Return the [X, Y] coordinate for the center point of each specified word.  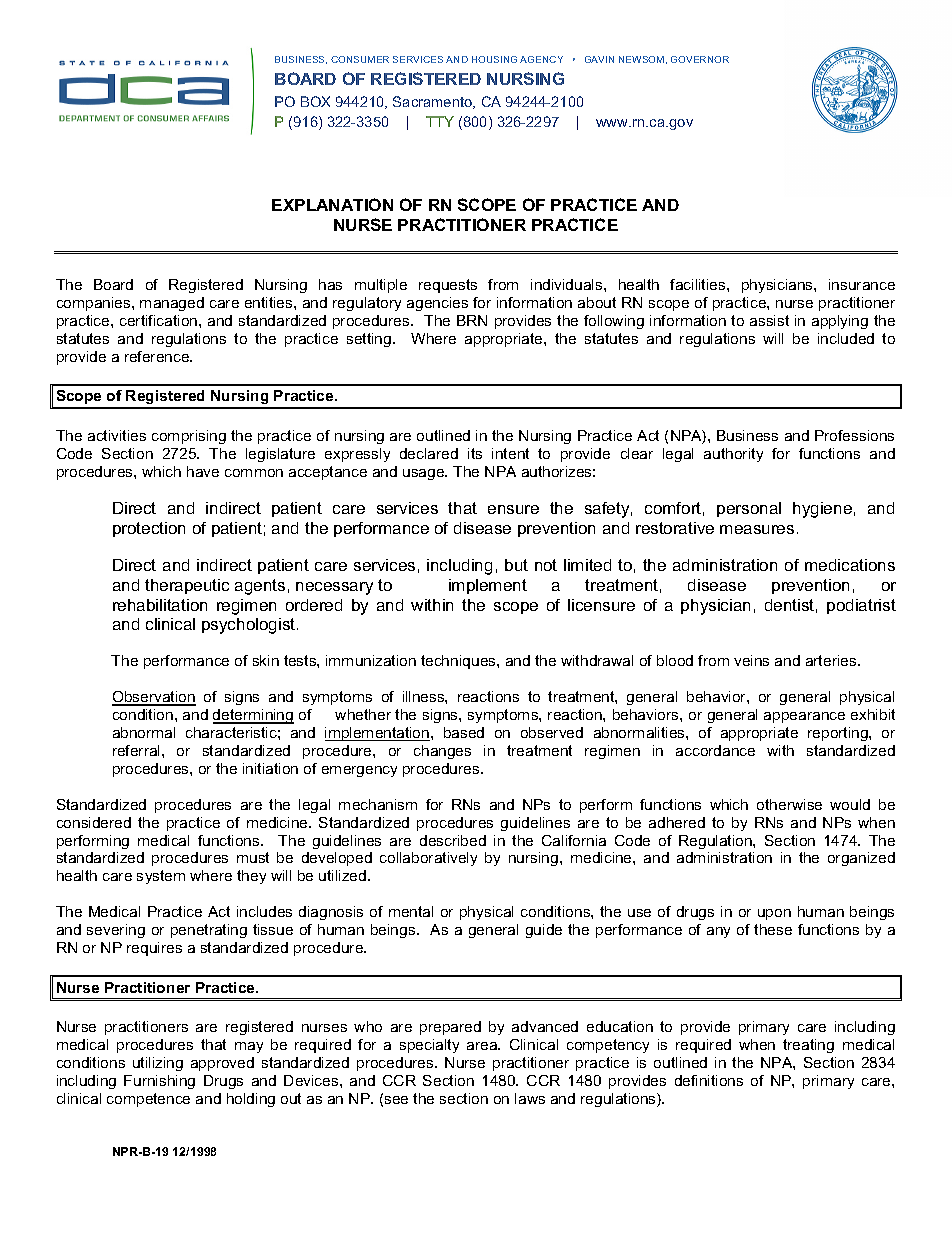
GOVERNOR [700, 59]
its [475, 453]
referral [138, 750]
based [464, 732]
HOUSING [494, 59]
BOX [315, 101]
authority [733, 455]
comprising [189, 437]
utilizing [158, 1064]
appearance [804, 717]
